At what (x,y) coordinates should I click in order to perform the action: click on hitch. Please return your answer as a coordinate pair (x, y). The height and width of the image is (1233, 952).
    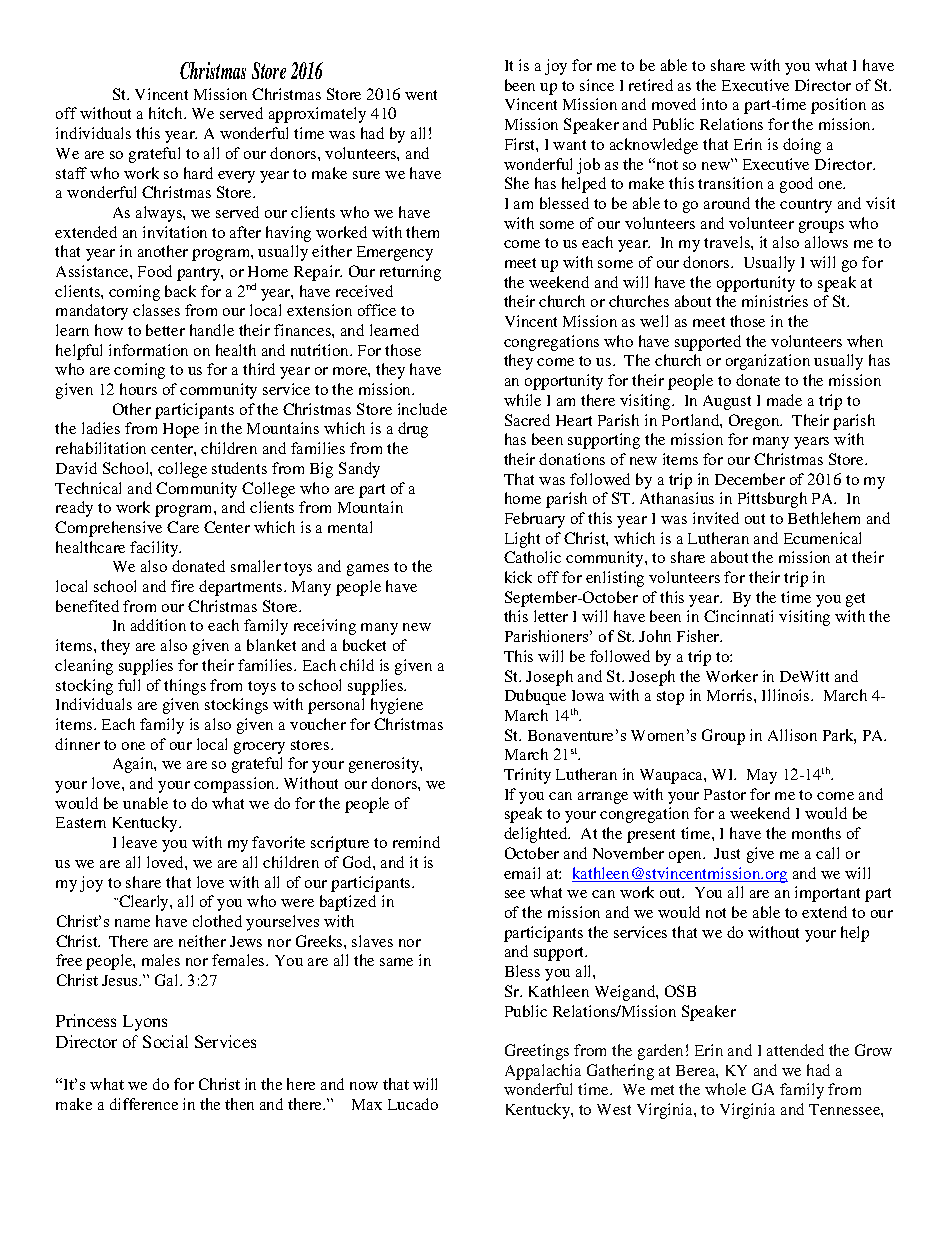
    Looking at the image, I should click on (167, 113).
